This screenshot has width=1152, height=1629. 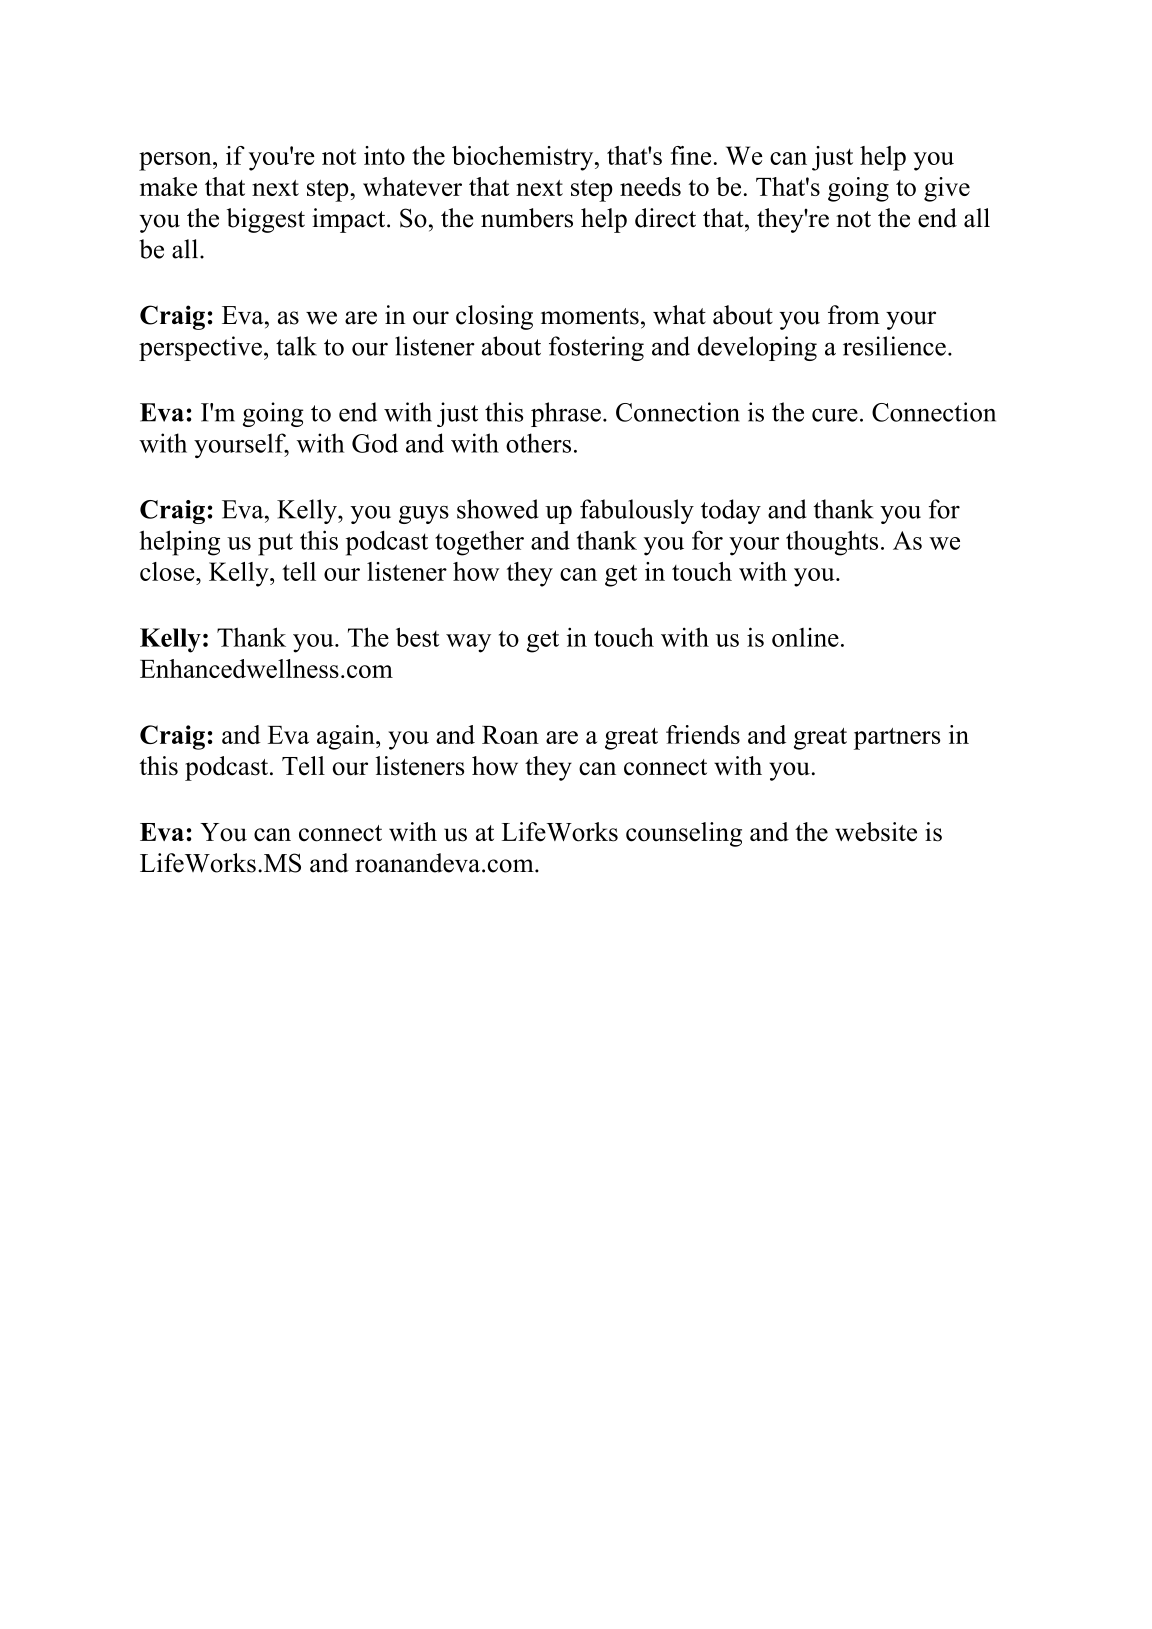 What do you see at coordinates (468, 643) in the screenshot?
I see `way` at bounding box center [468, 643].
